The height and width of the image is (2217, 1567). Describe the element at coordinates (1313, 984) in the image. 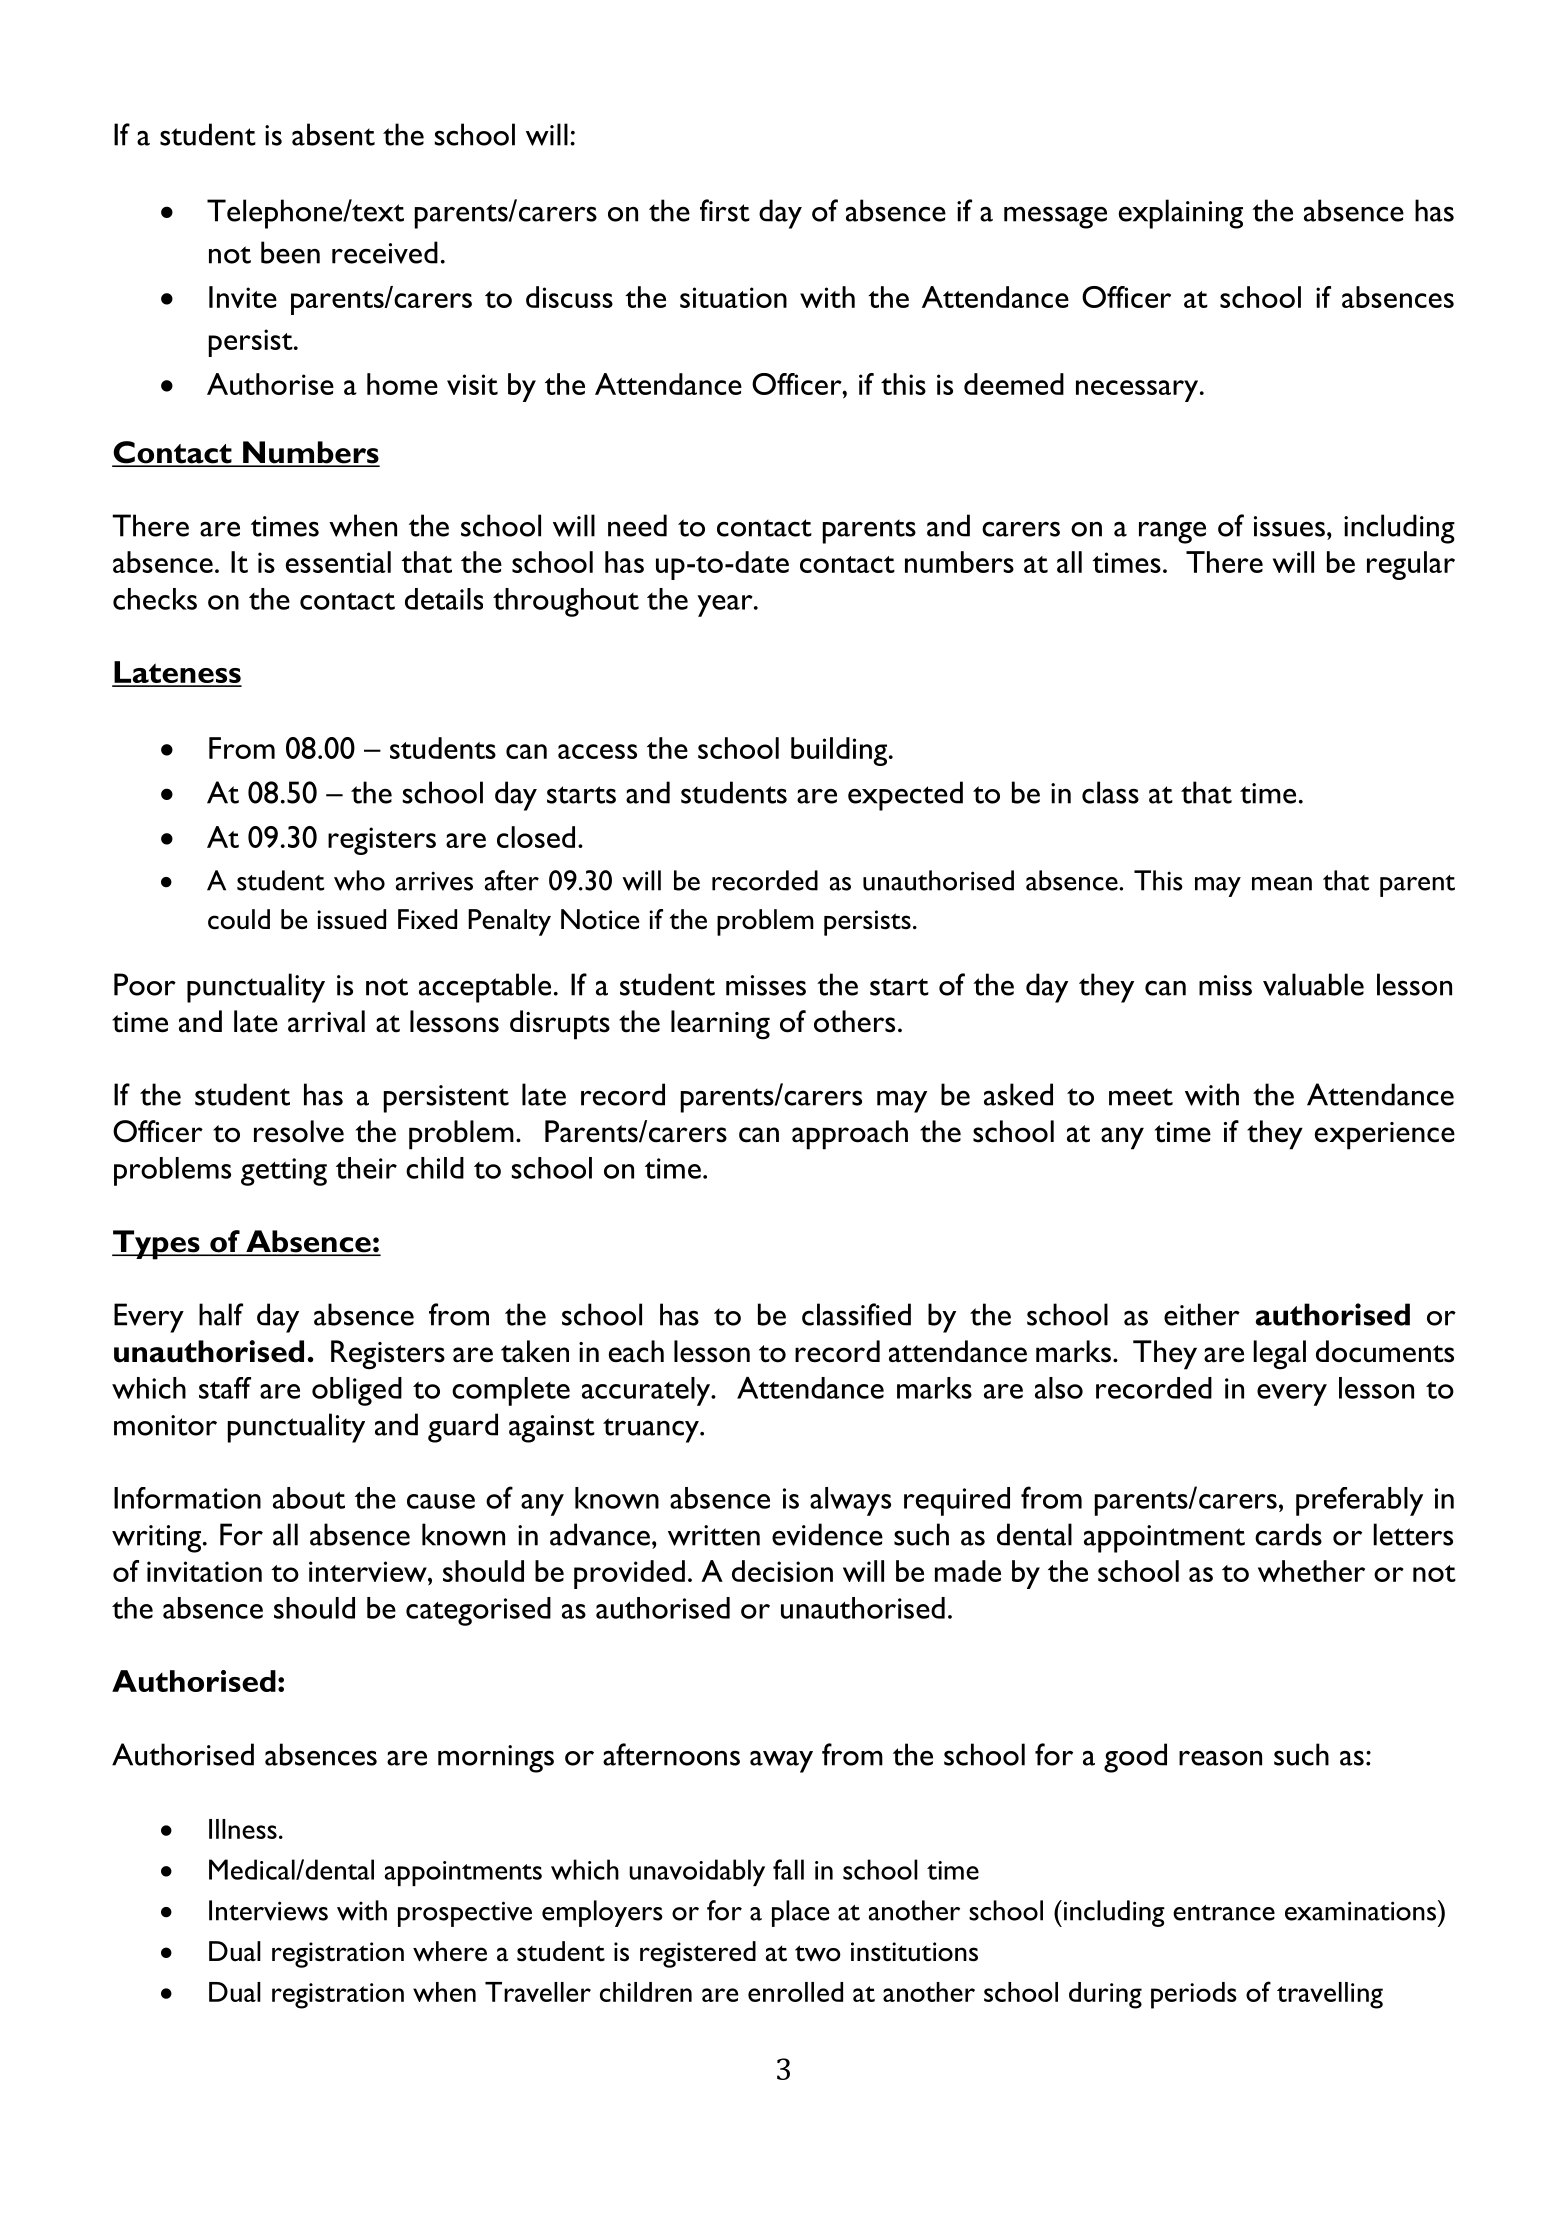

I see `valuable` at that location.
